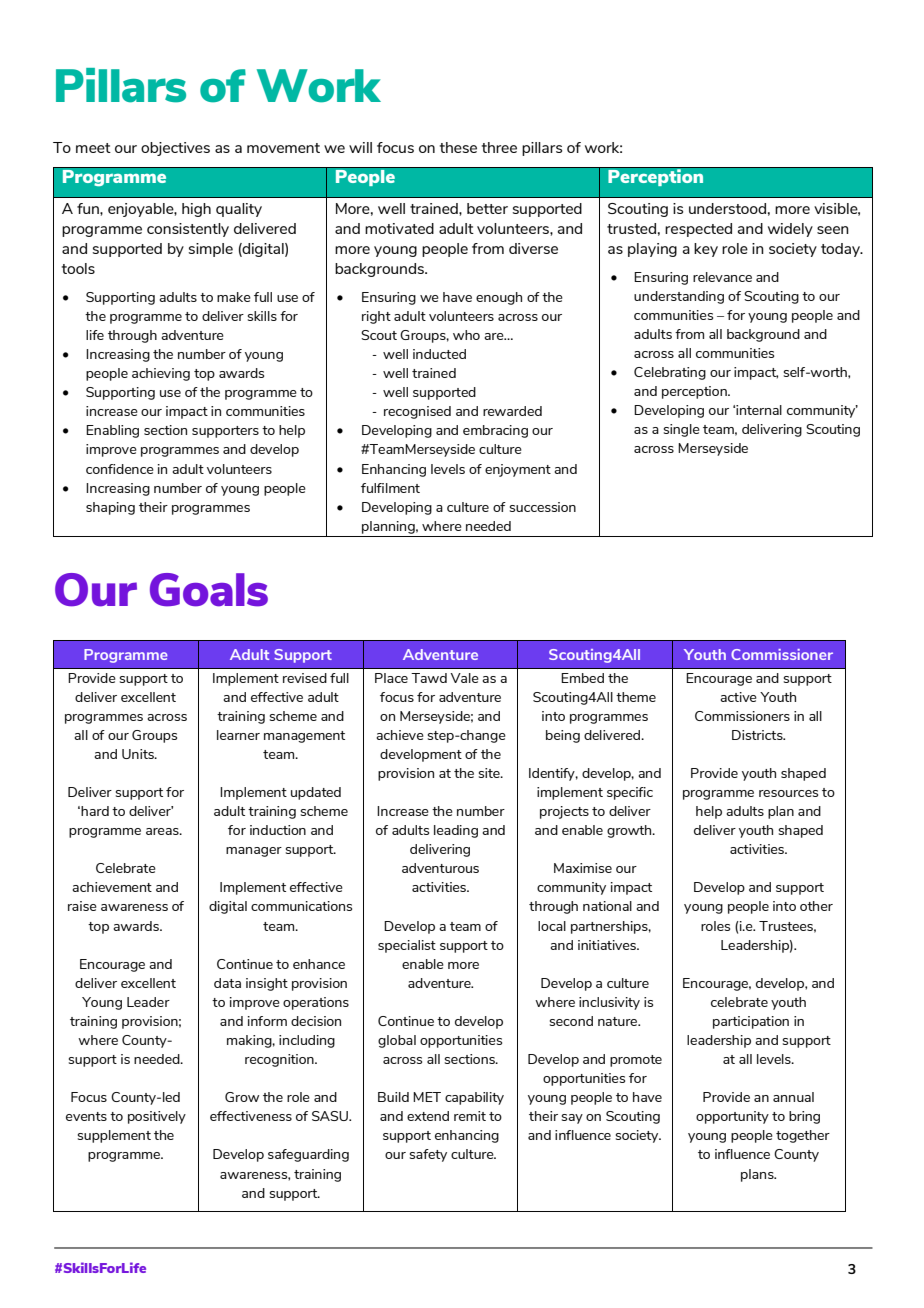 This image has width=924, height=1308. Describe the element at coordinates (682, 430) in the image. I see `single` at that location.
